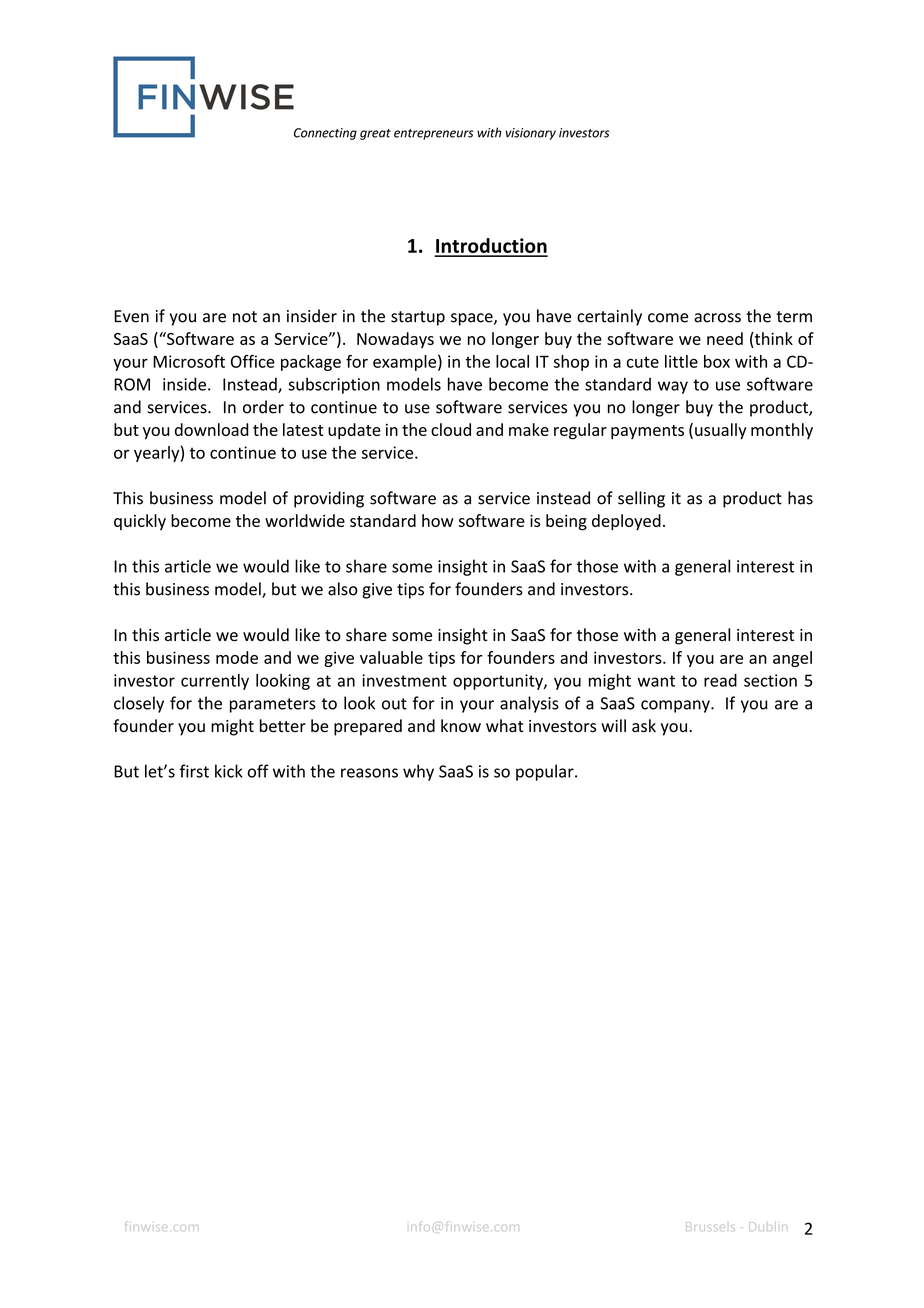 Image resolution: width=924 pixels, height=1308 pixels. Describe the element at coordinates (717, 318) in the screenshot. I see `across` at that location.
